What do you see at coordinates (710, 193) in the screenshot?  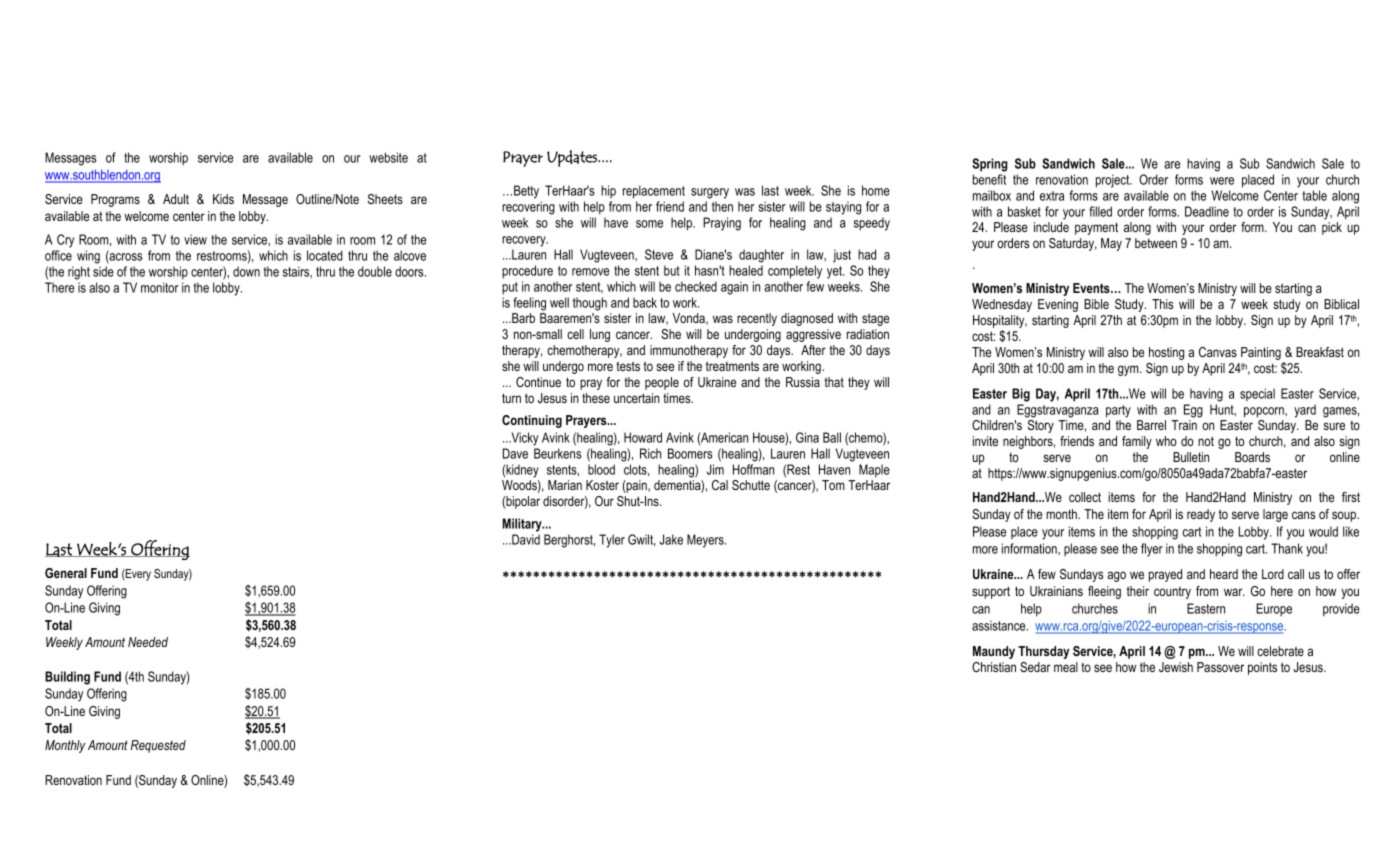 I see `surgery` at bounding box center [710, 193].
